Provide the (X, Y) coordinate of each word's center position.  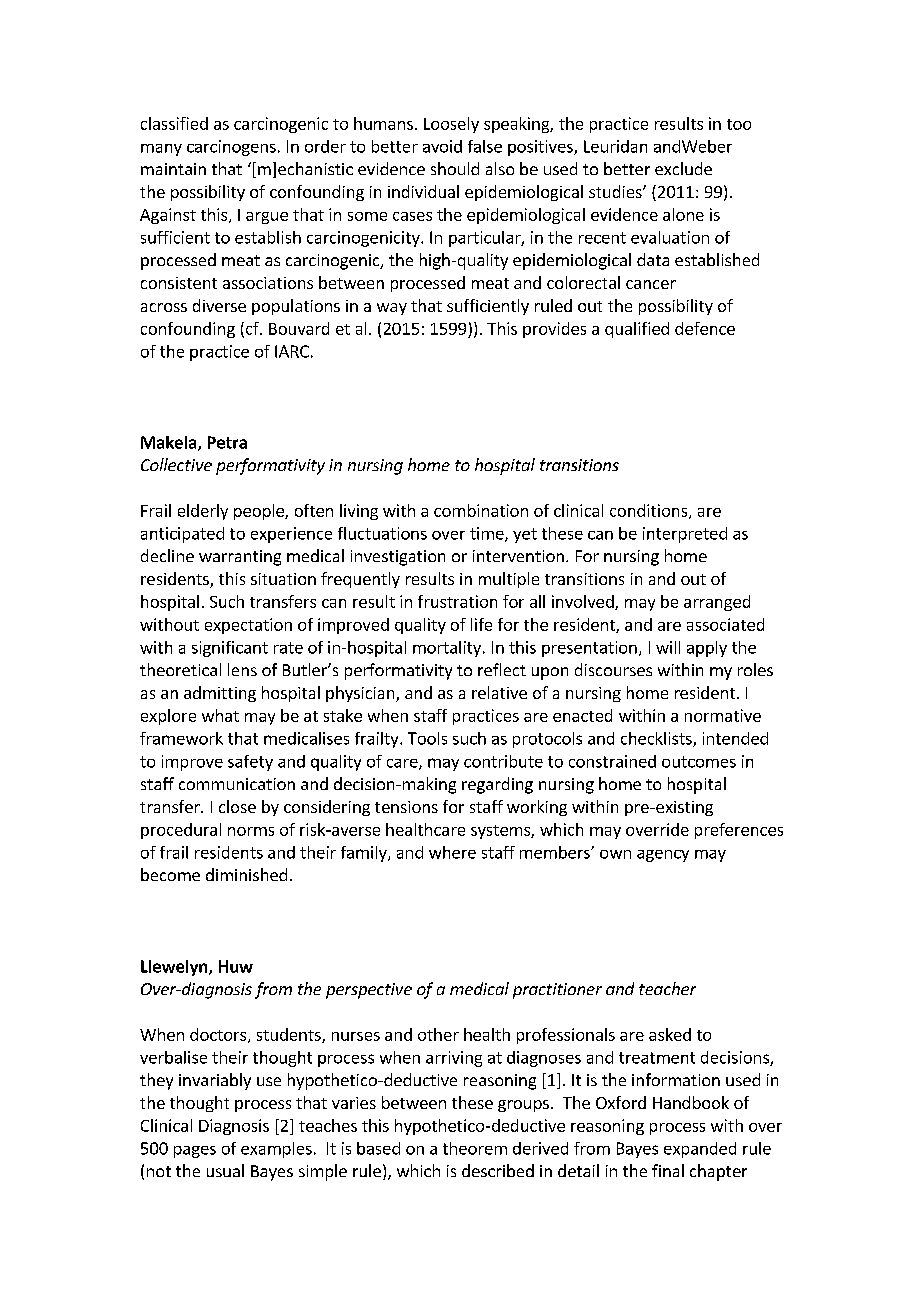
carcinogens (231, 148)
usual (225, 1170)
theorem (475, 1148)
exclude (683, 168)
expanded (700, 1150)
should (455, 168)
